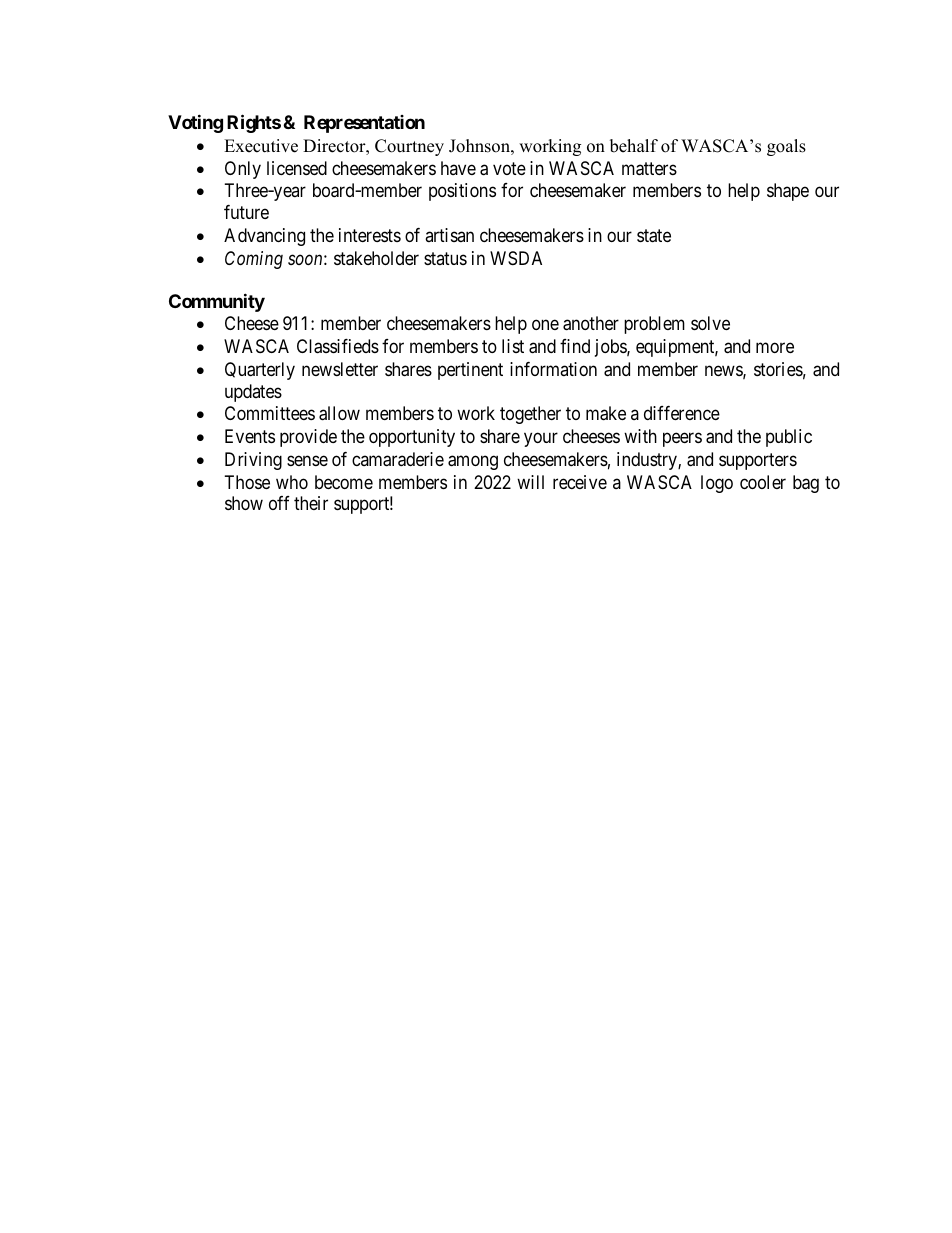 The image size is (952, 1233). I want to click on Quarterly, so click(260, 371).
